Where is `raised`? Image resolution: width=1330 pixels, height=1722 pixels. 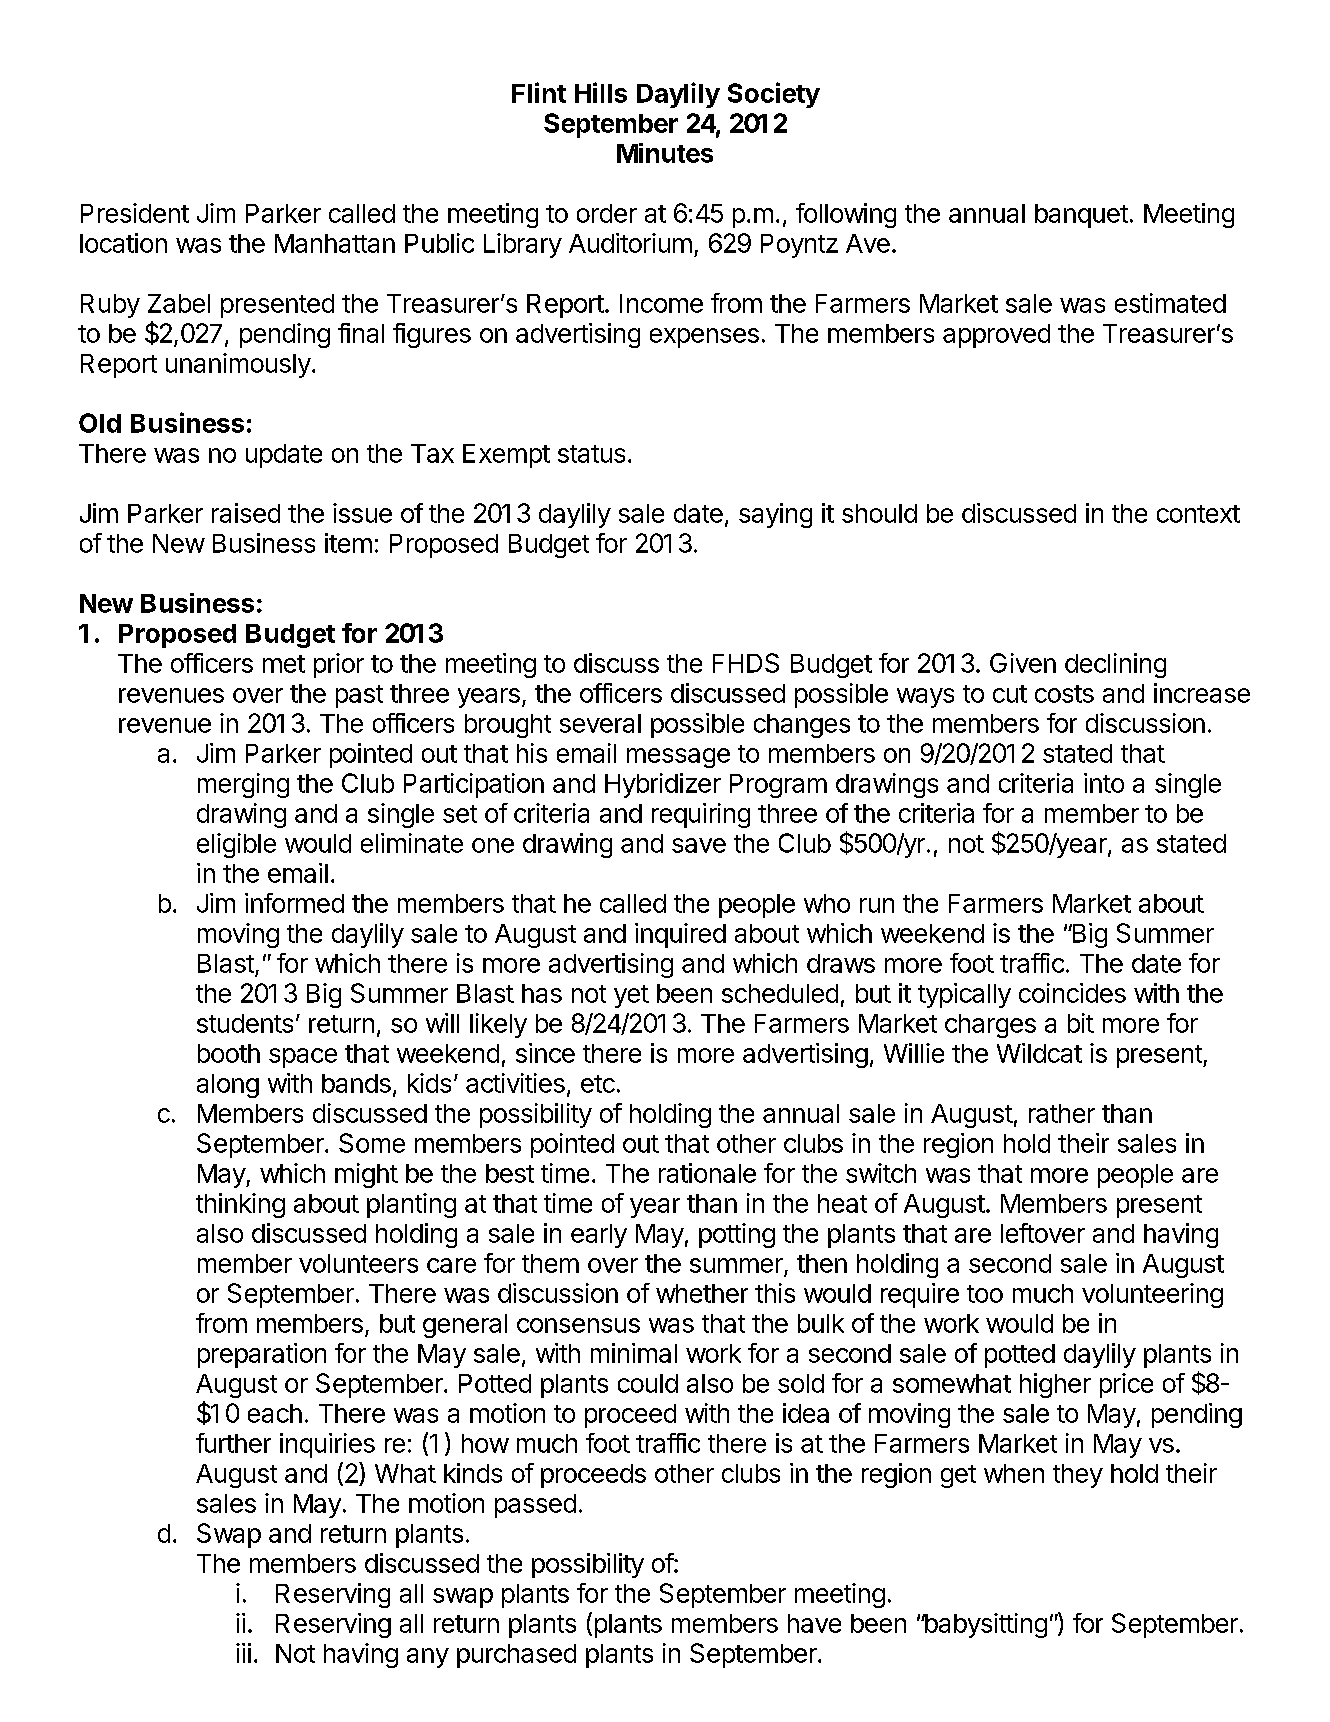 raised is located at coordinates (246, 513).
